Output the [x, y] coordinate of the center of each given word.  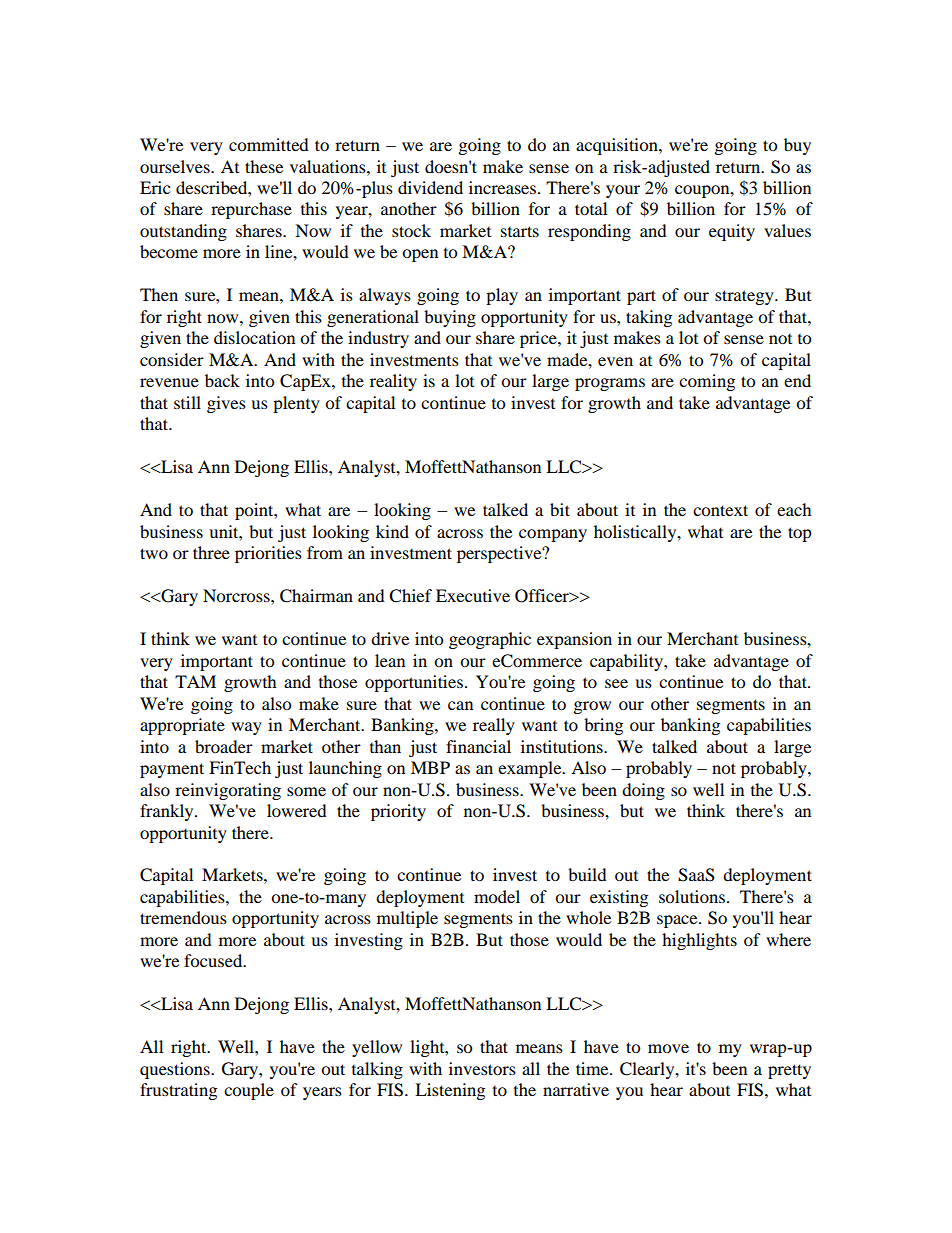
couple [249, 1091]
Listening [450, 1091]
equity [732, 232]
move [668, 1048]
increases [504, 187]
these [264, 166]
